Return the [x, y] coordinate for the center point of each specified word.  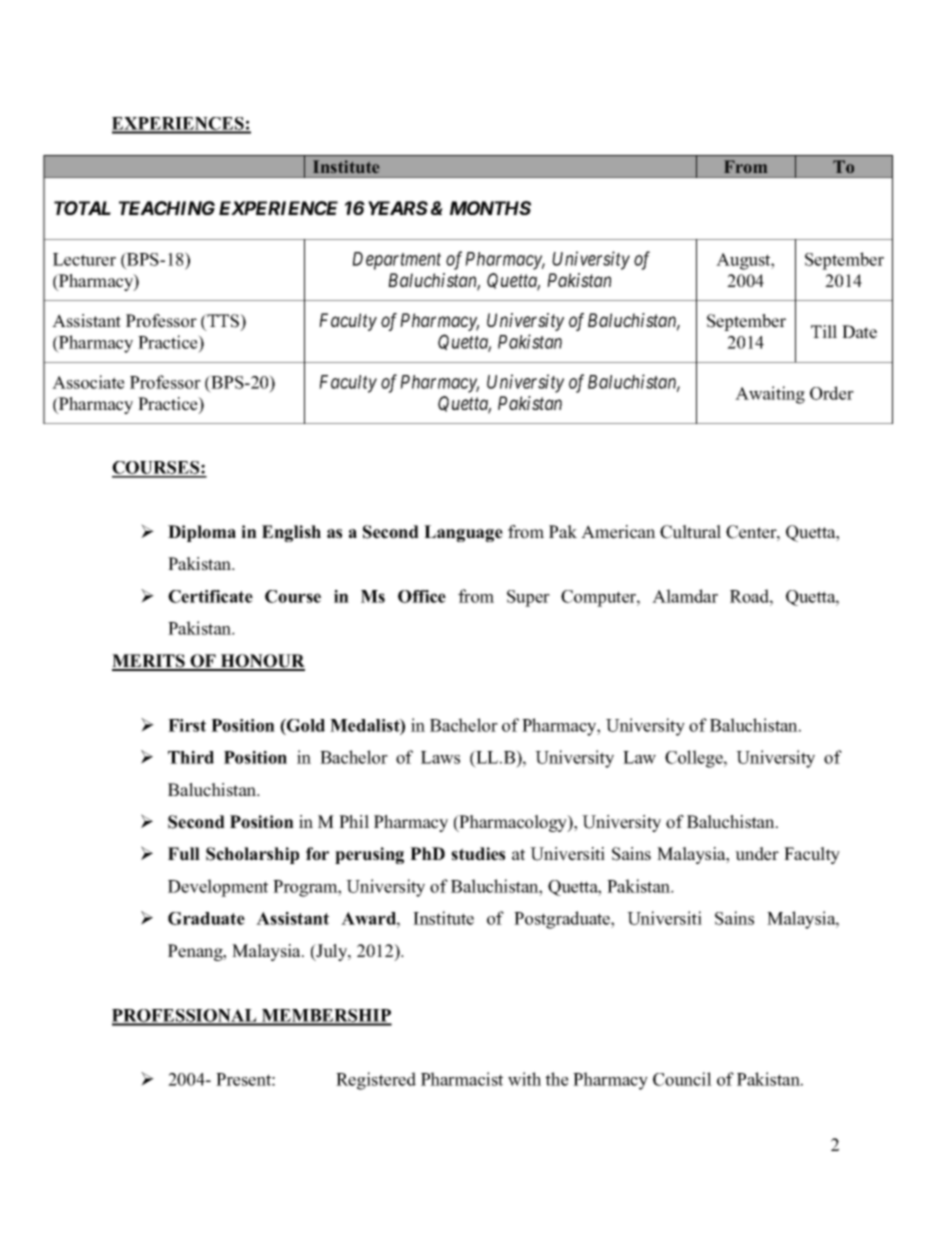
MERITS [149, 662]
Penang [196, 952]
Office [422, 596]
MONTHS [490, 208]
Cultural [690, 532]
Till [824, 331]
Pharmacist [462, 1079]
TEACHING [167, 208]
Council [682, 1079]
